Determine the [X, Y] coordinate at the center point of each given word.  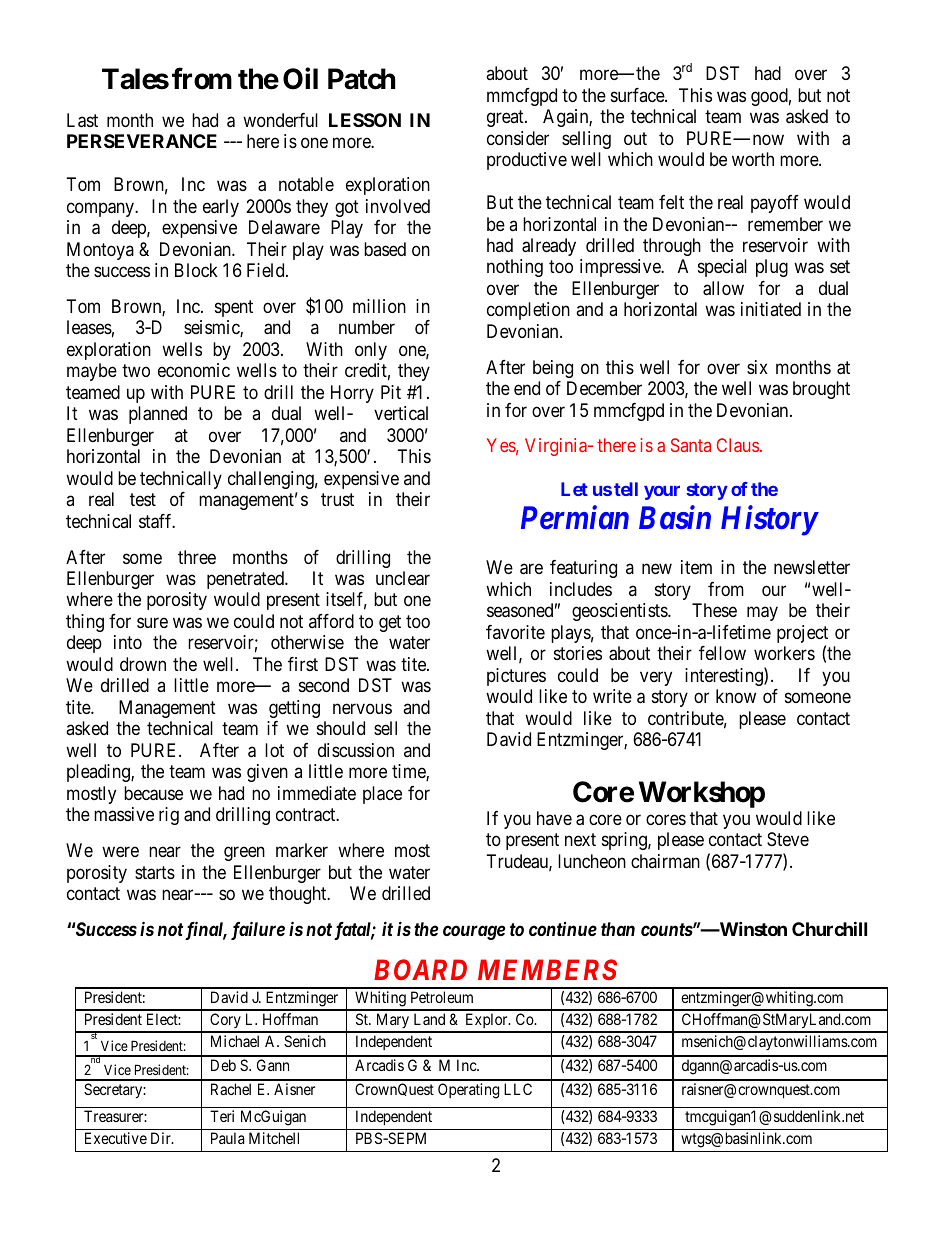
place [382, 795]
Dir [162, 1138]
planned [158, 415]
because [153, 793]
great [506, 118]
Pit [391, 392]
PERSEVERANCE [142, 141]
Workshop [702, 794]
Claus [738, 445]
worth [753, 159]
